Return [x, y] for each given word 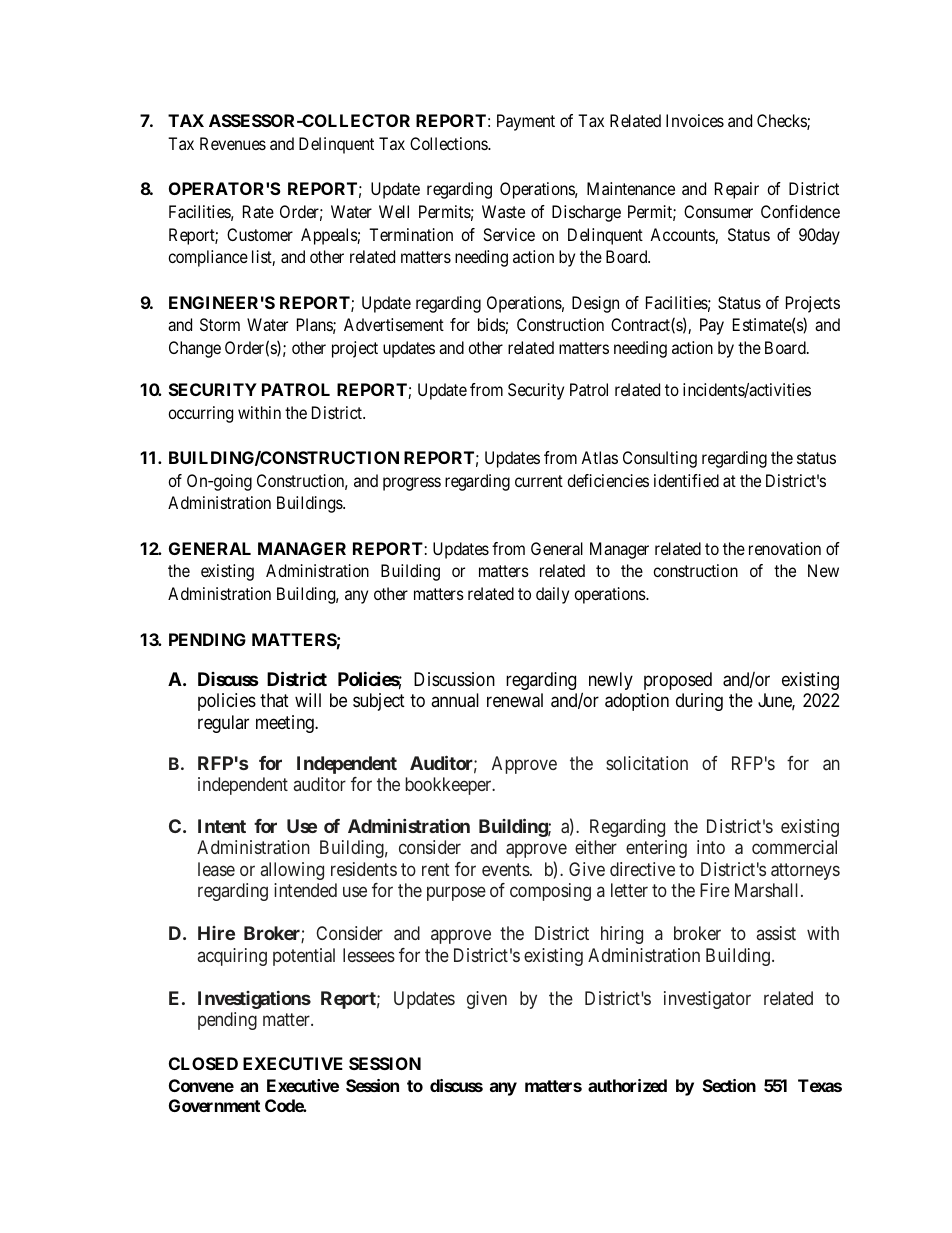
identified [686, 480]
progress [412, 484]
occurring [200, 414]
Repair [737, 190]
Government [214, 1105]
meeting [286, 724]
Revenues [233, 143]
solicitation [647, 763]
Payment [526, 122]
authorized [627, 1085]
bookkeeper [449, 786]
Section [729, 1085]
